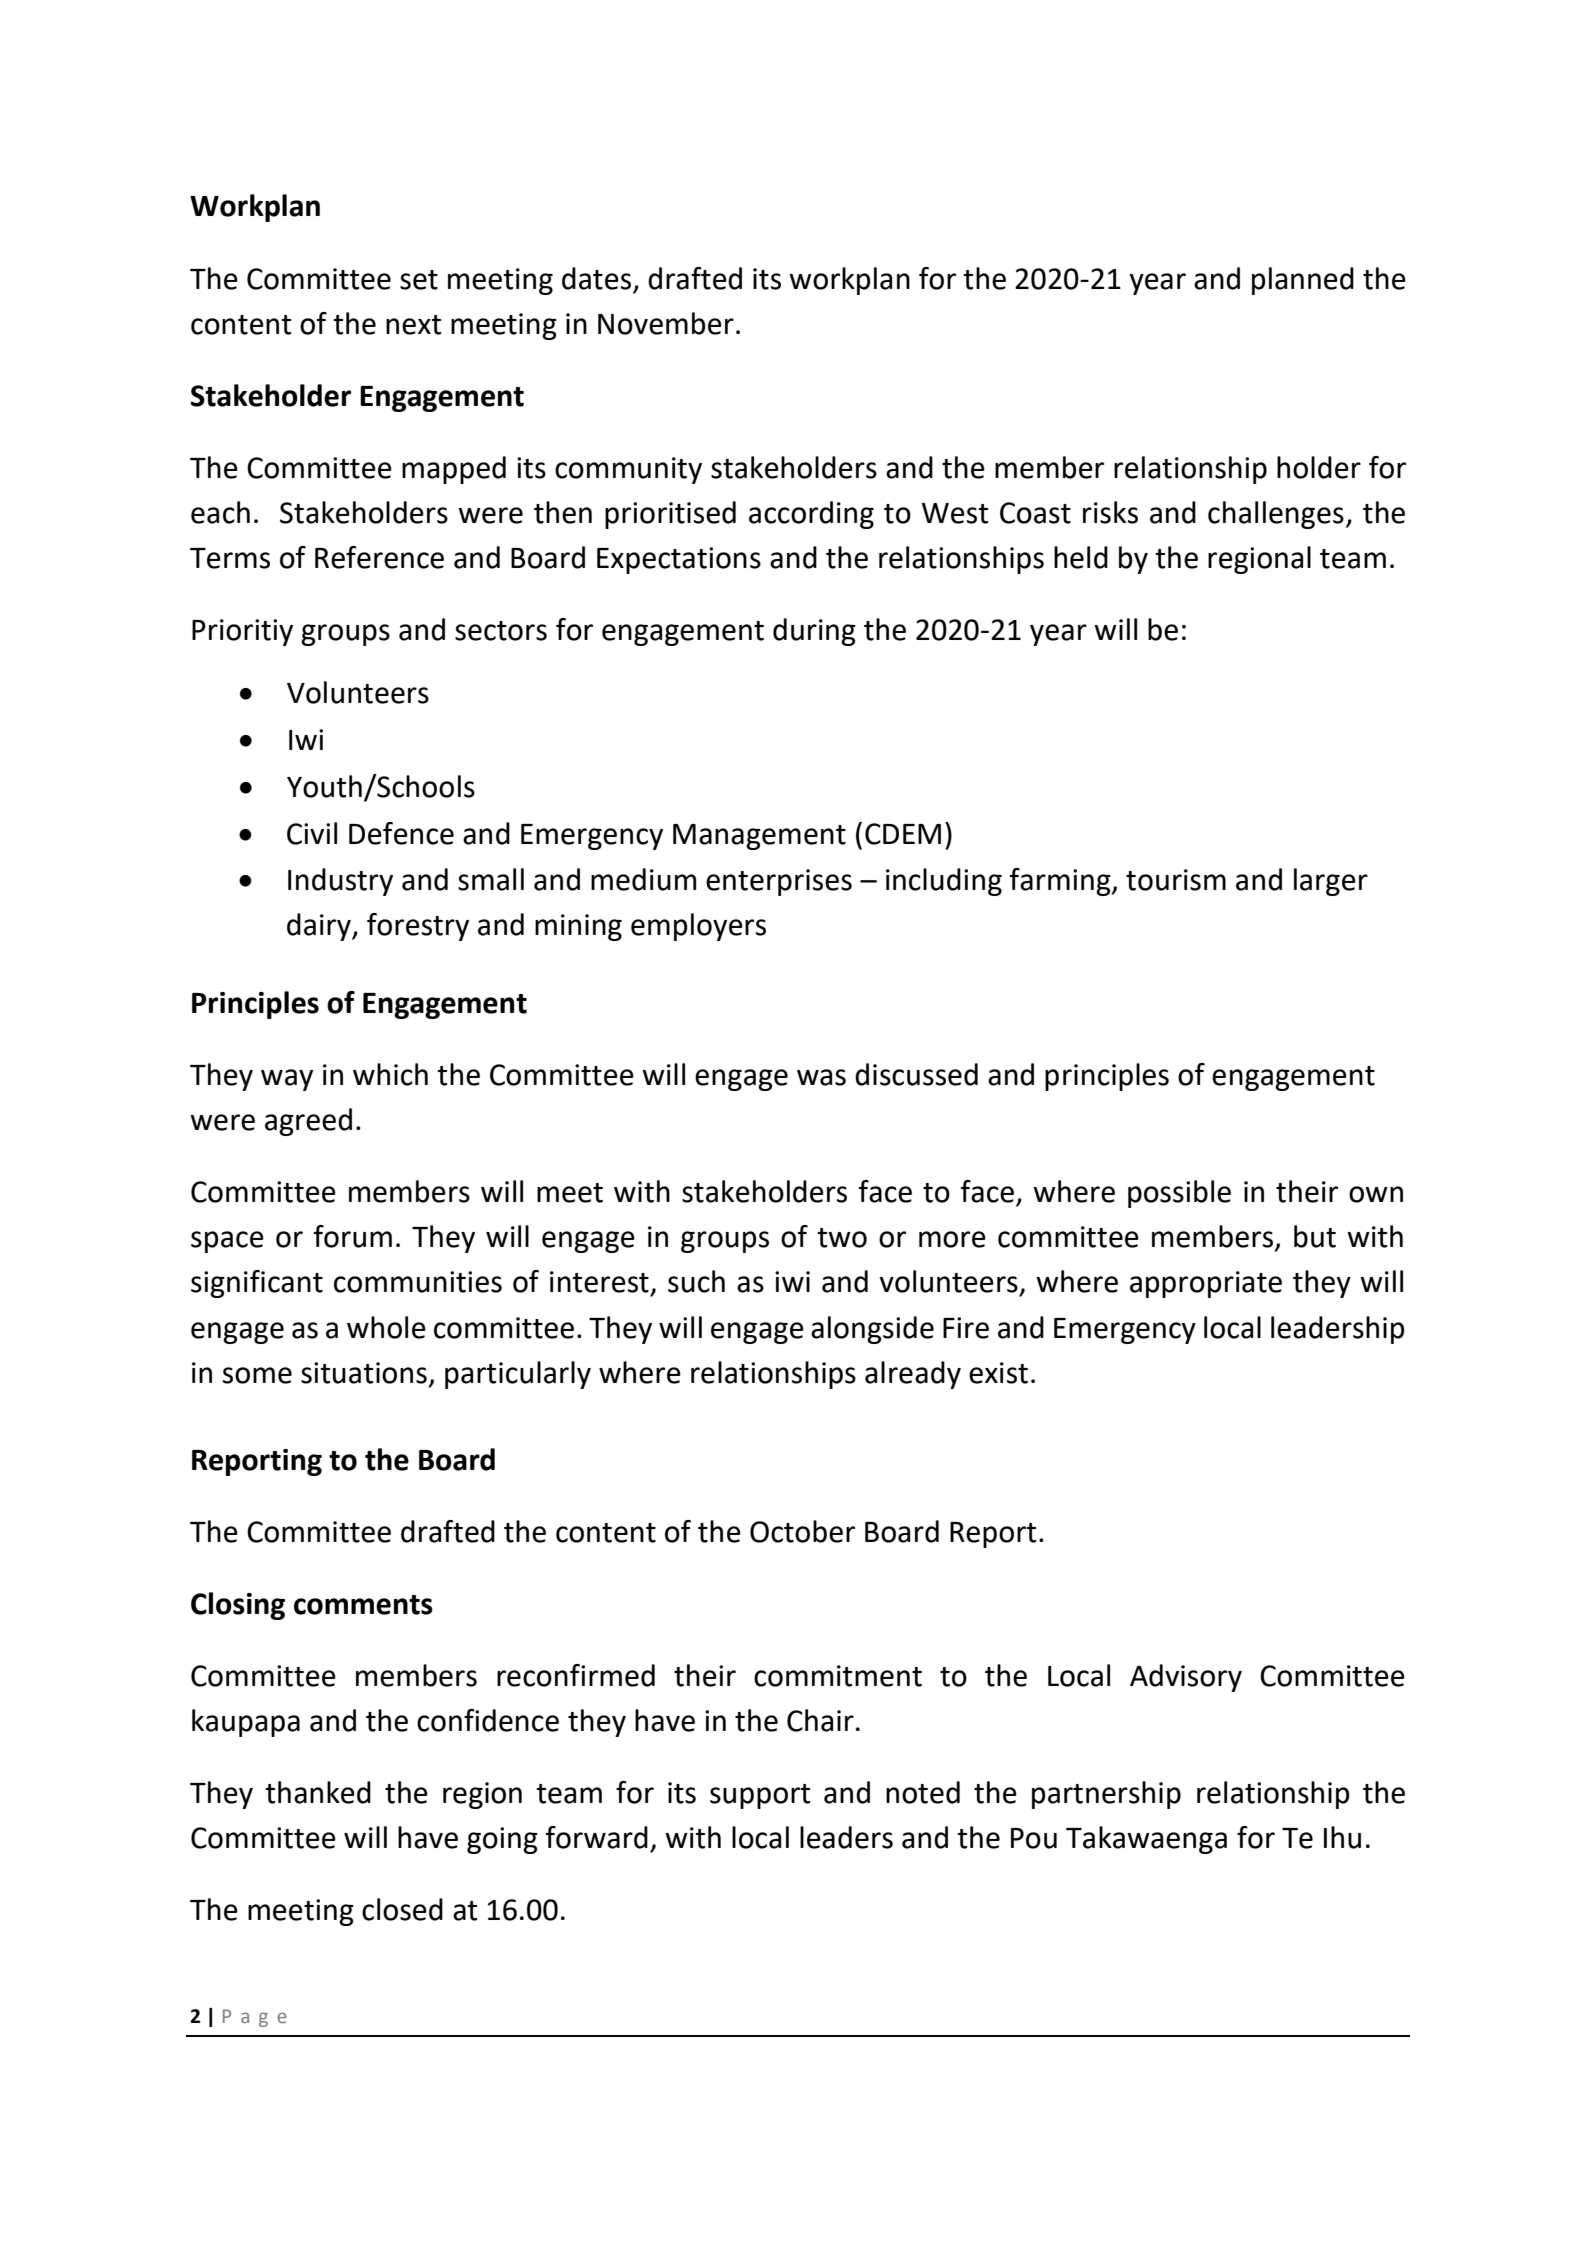  Describe the element at coordinates (413, 325) in the screenshot. I see `next` at that location.
